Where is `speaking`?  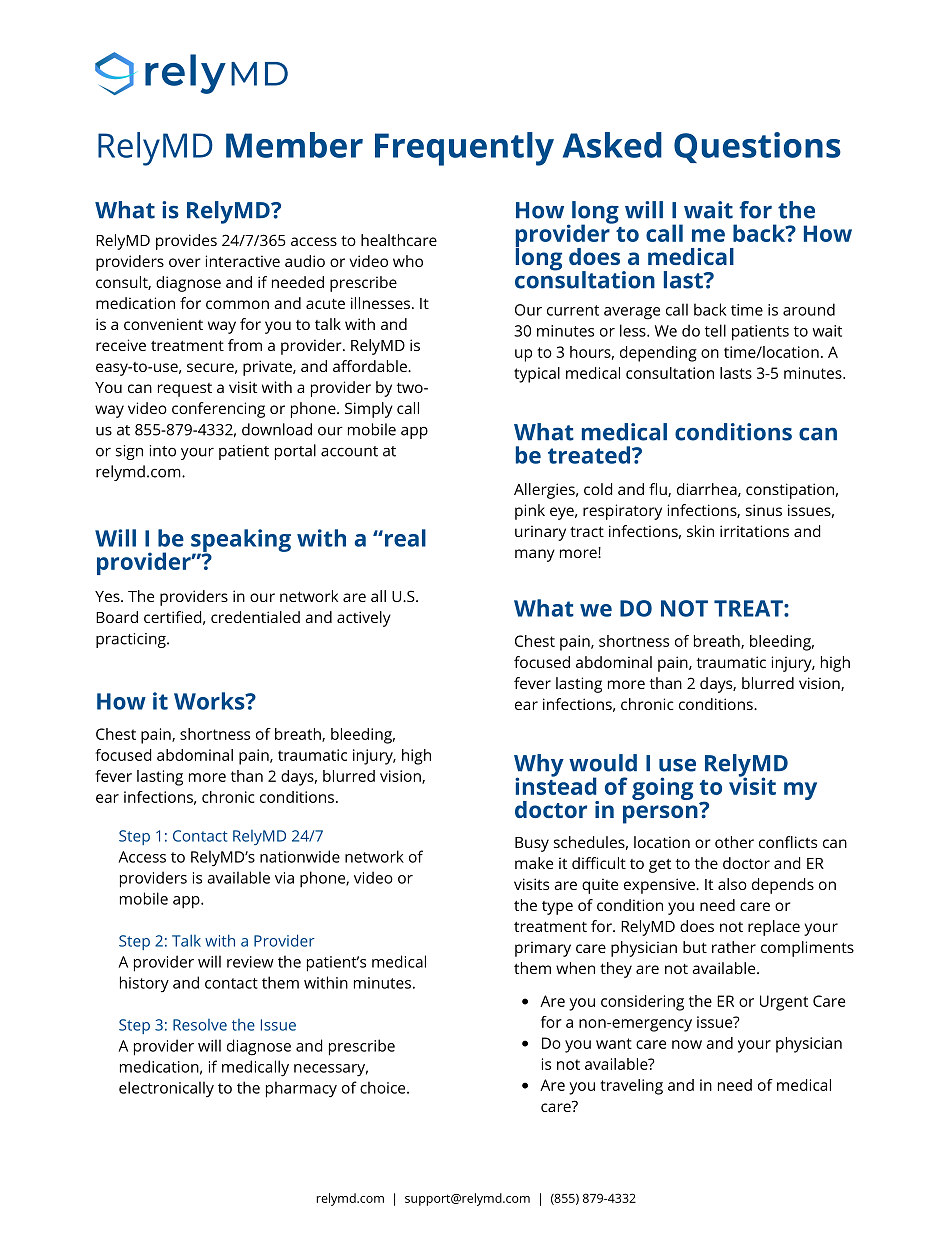 speaking is located at coordinates (241, 541).
